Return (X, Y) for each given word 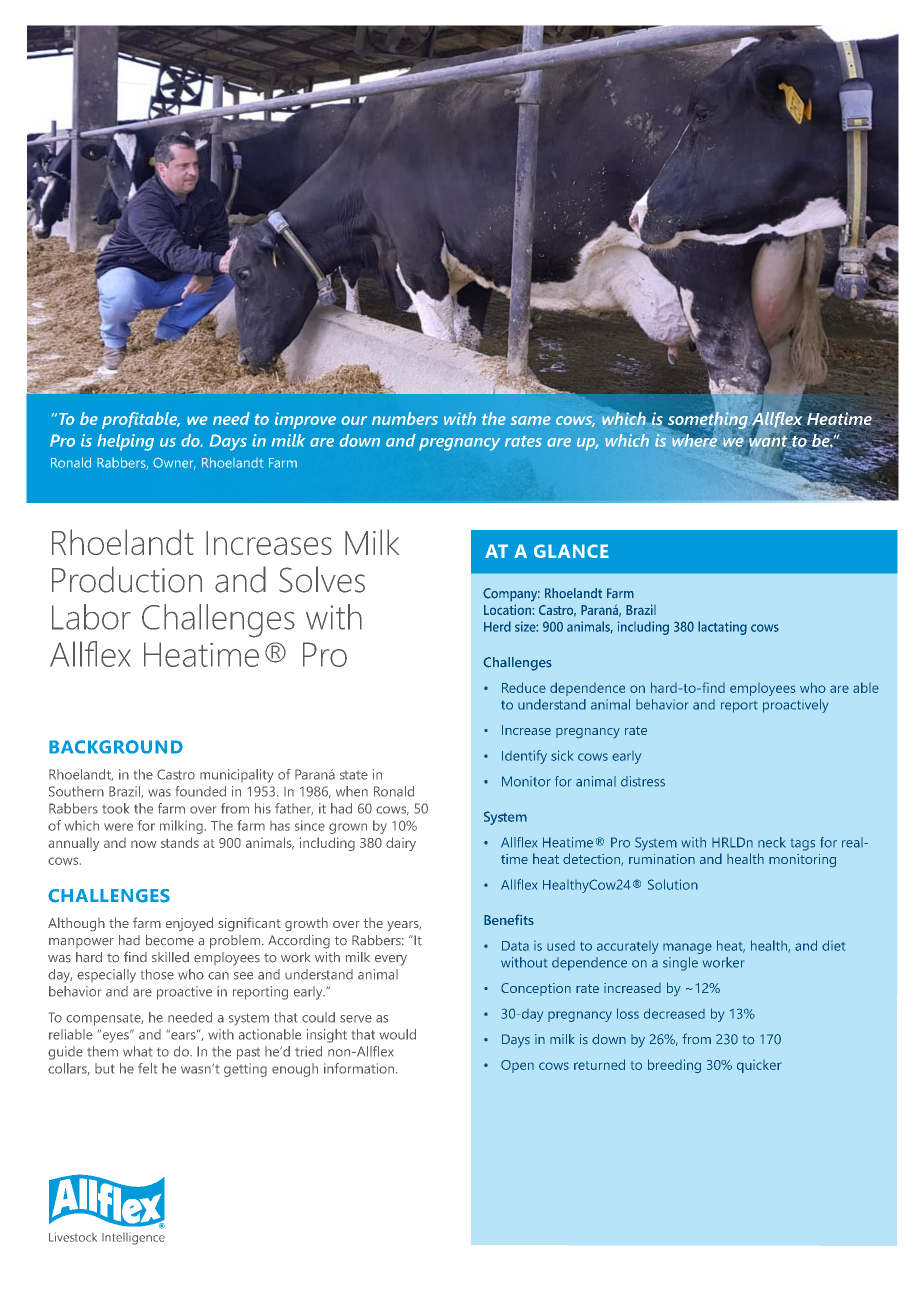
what (137, 1051)
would (398, 1034)
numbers (405, 418)
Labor (91, 617)
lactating (722, 628)
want (769, 441)
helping (125, 442)
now (143, 844)
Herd (497, 626)
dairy (401, 844)
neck (772, 842)
